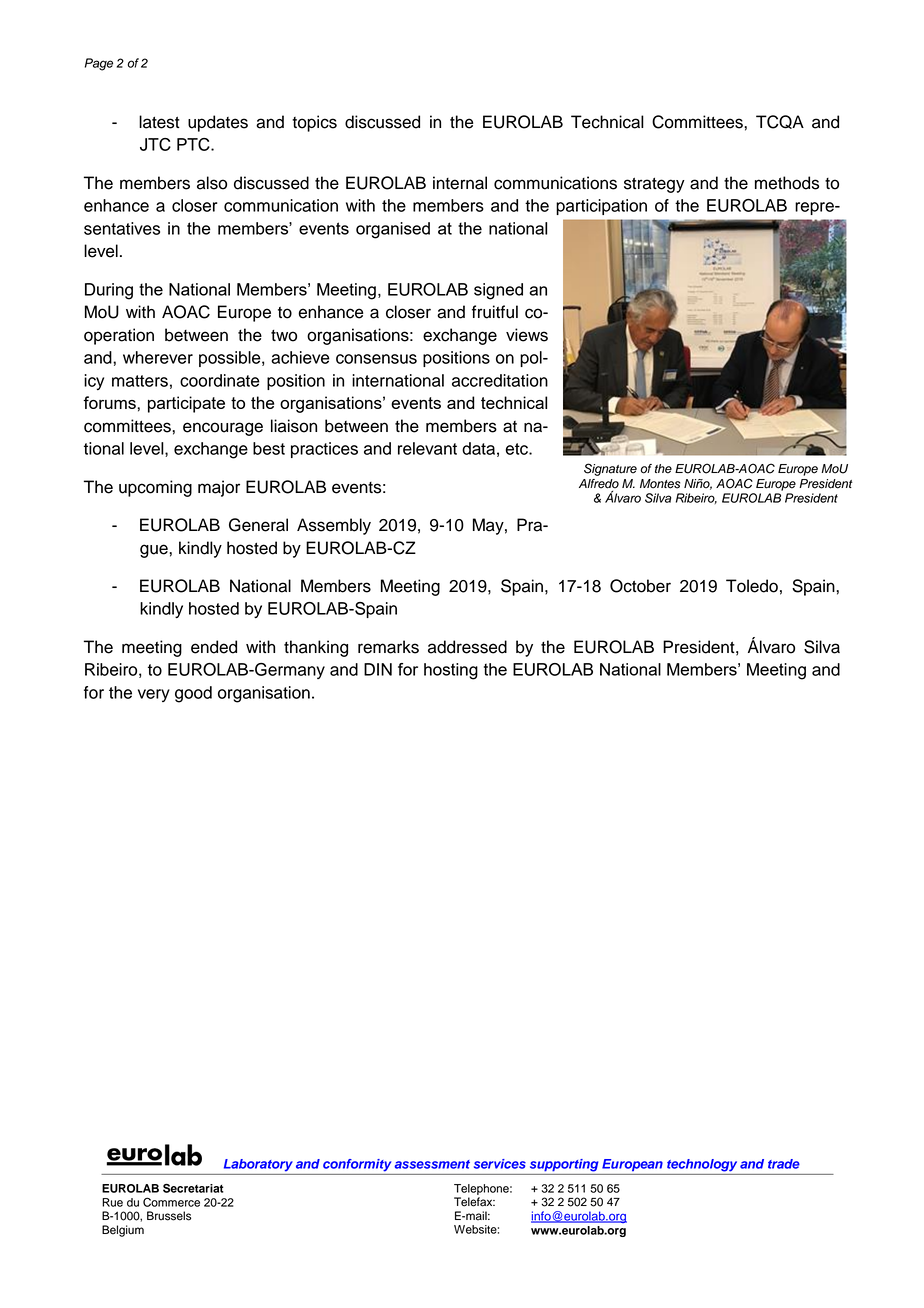 The height and width of the document is (1308, 924). I want to click on Montes, so click(660, 484).
